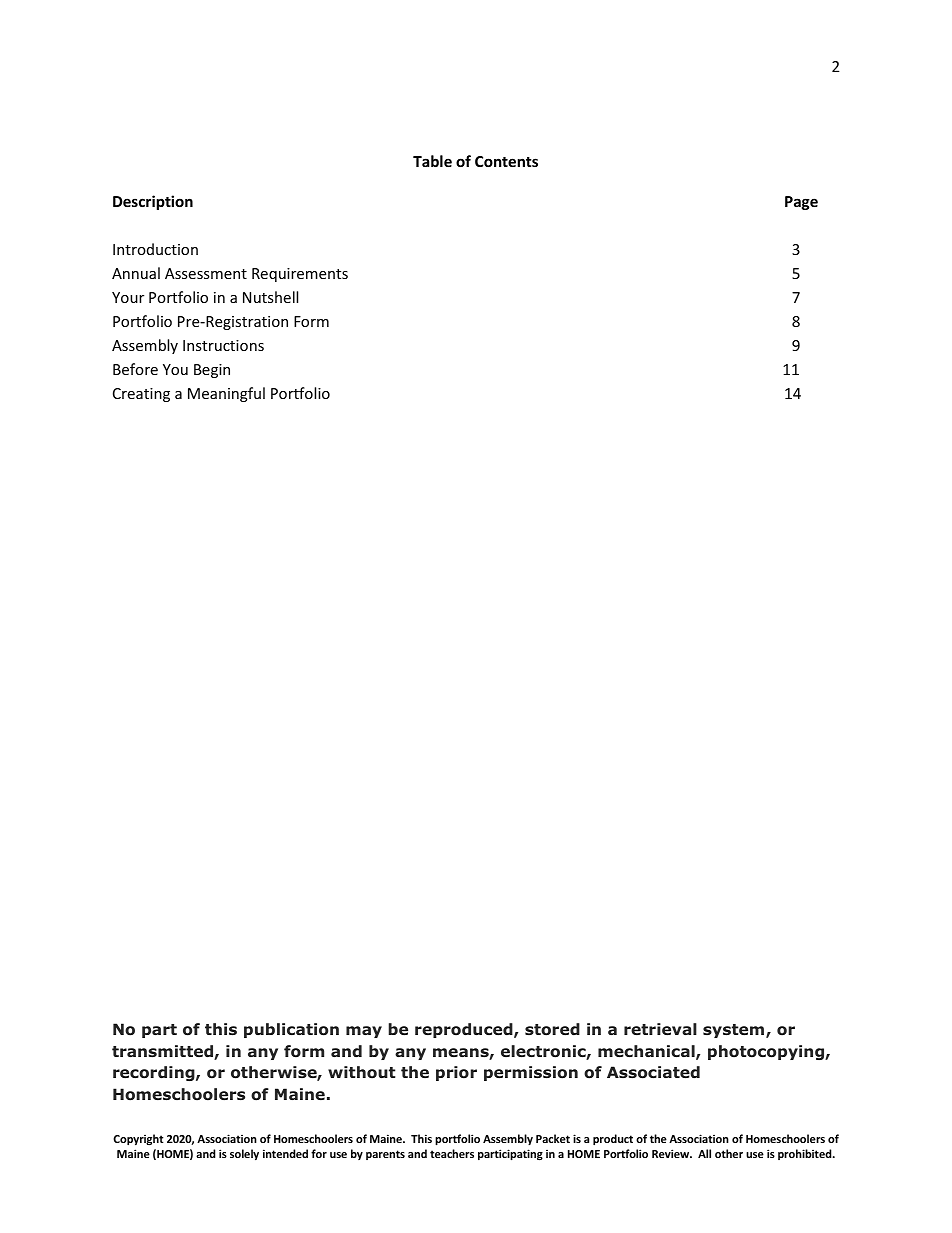 Image resolution: width=952 pixels, height=1233 pixels. What do you see at coordinates (506, 161) in the document?
I see `Contents` at bounding box center [506, 161].
